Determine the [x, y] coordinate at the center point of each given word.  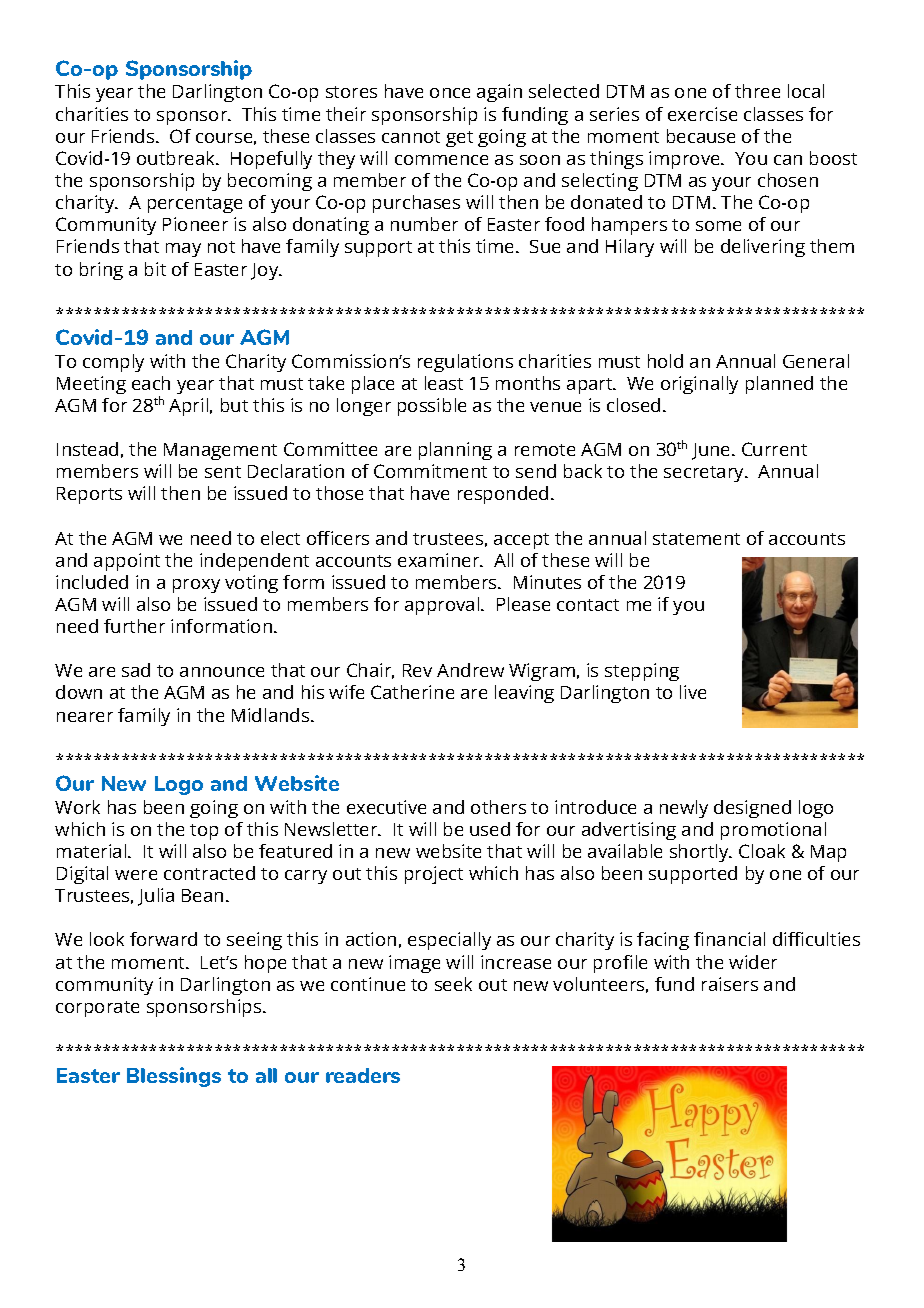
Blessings [174, 1077]
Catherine [412, 692]
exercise [702, 114]
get [459, 139]
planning [455, 451]
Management [220, 451]
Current [774, 449]
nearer [85, 717]
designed [752, 809]
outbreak [177, 158]
